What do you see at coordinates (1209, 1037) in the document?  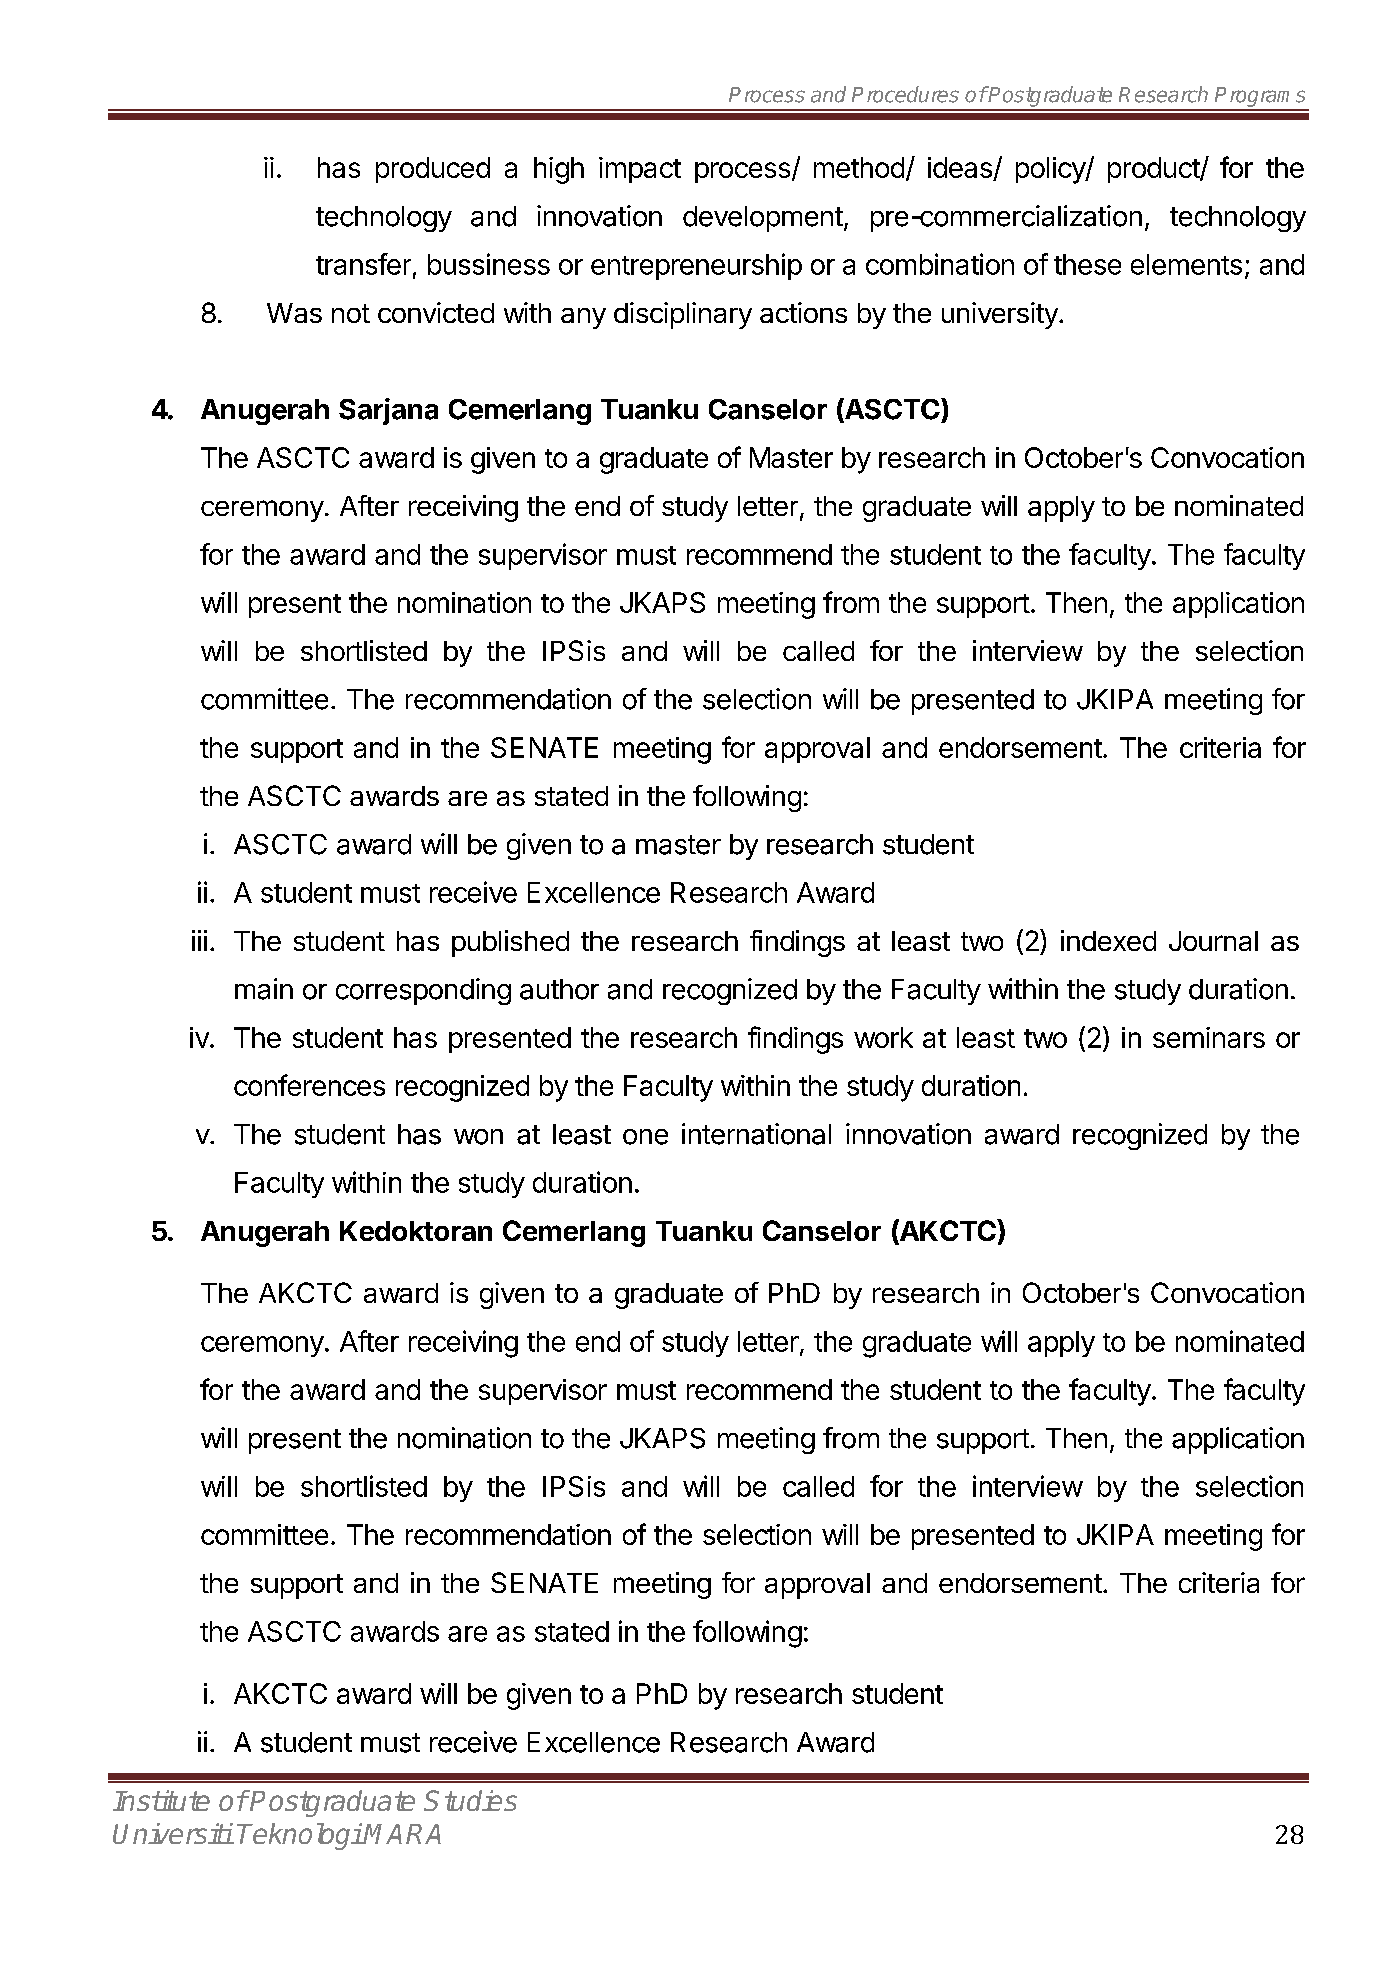 I see `seminars` at bounding box center [1209, 1037].
